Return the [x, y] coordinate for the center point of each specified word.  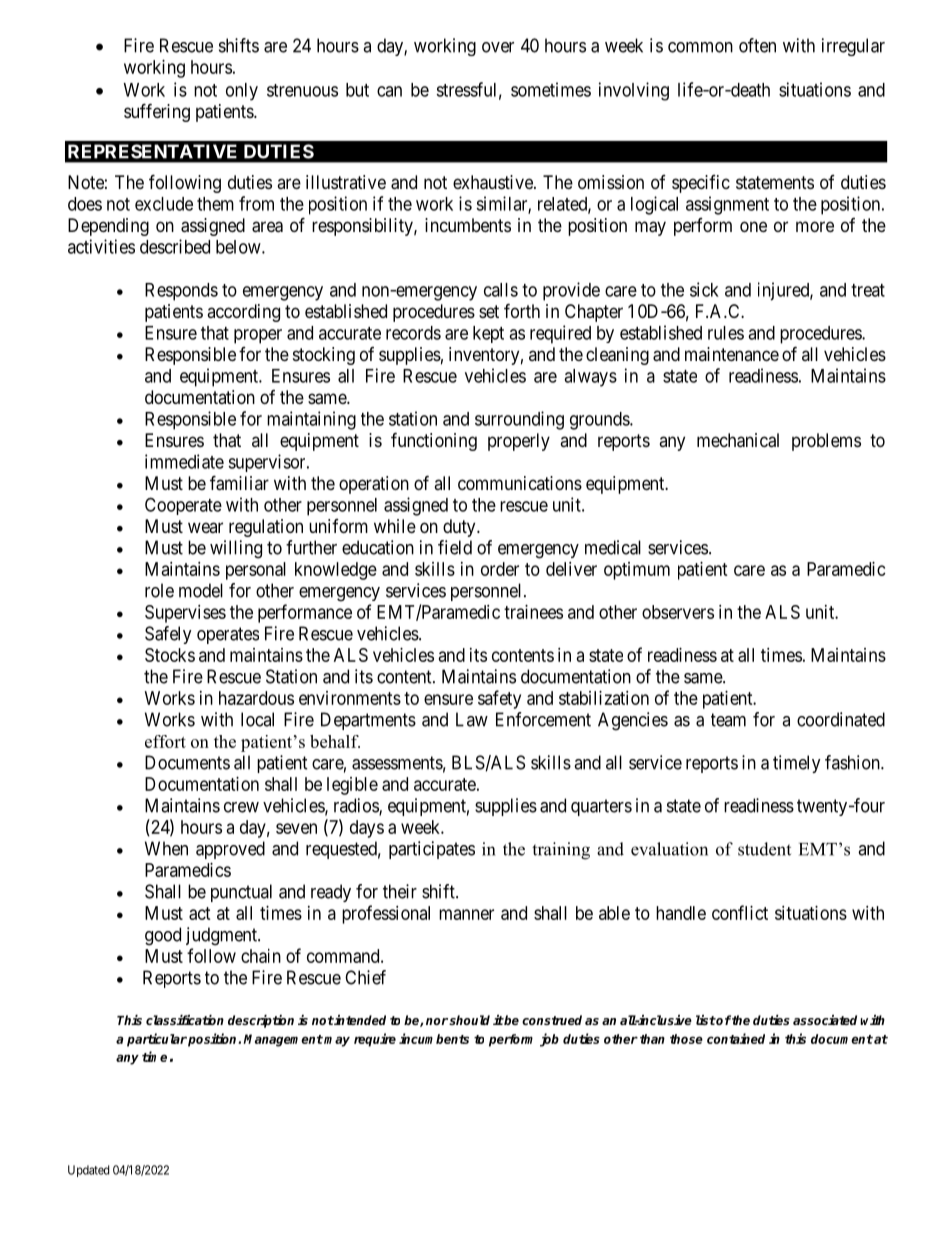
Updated [88, 1171]
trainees [533, 612]
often [757, 45]
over [498, 47]
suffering [157, 112]
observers [678, 612]
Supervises [185, 614]
